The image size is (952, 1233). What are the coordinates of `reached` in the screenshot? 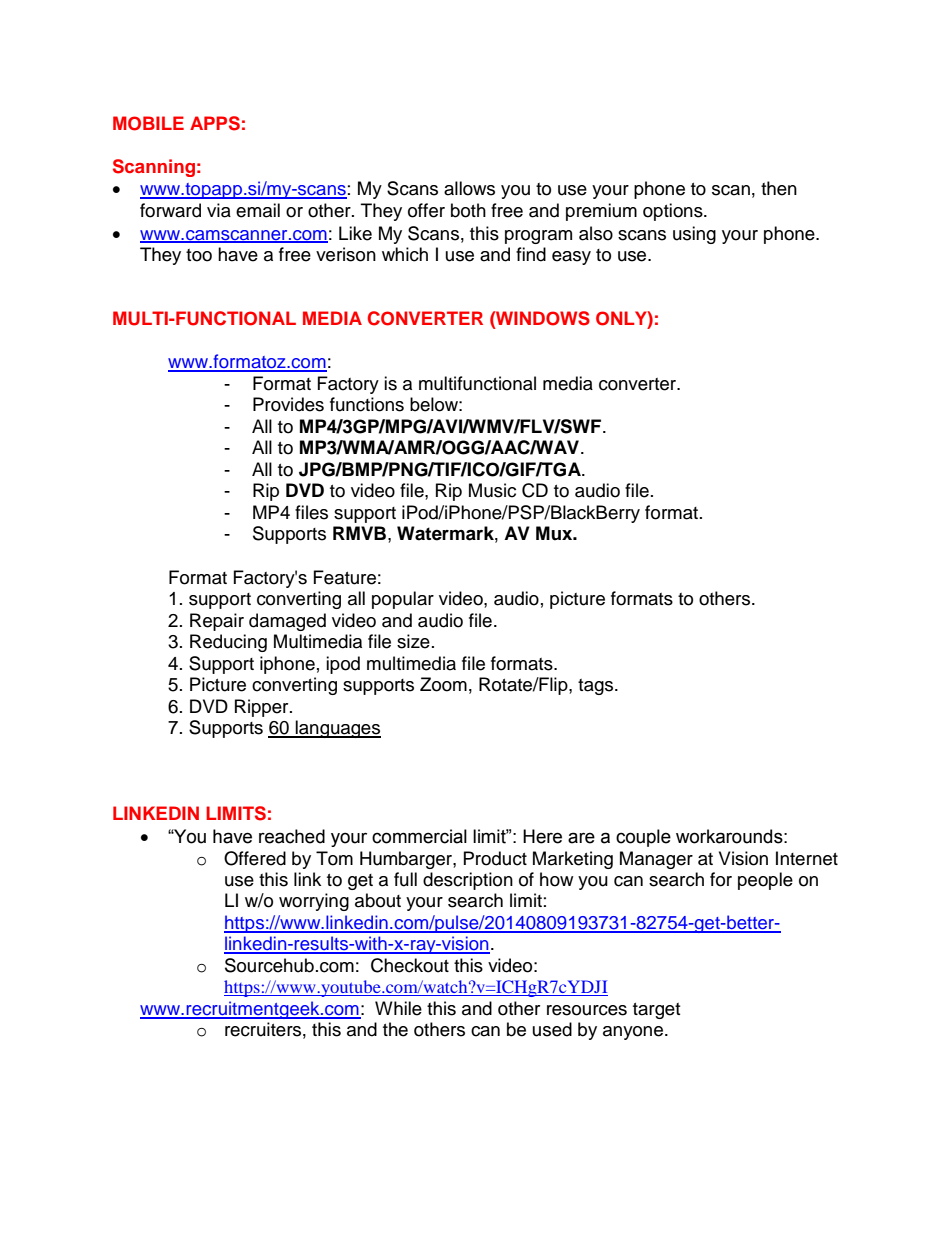 It's located at (292, 836).
